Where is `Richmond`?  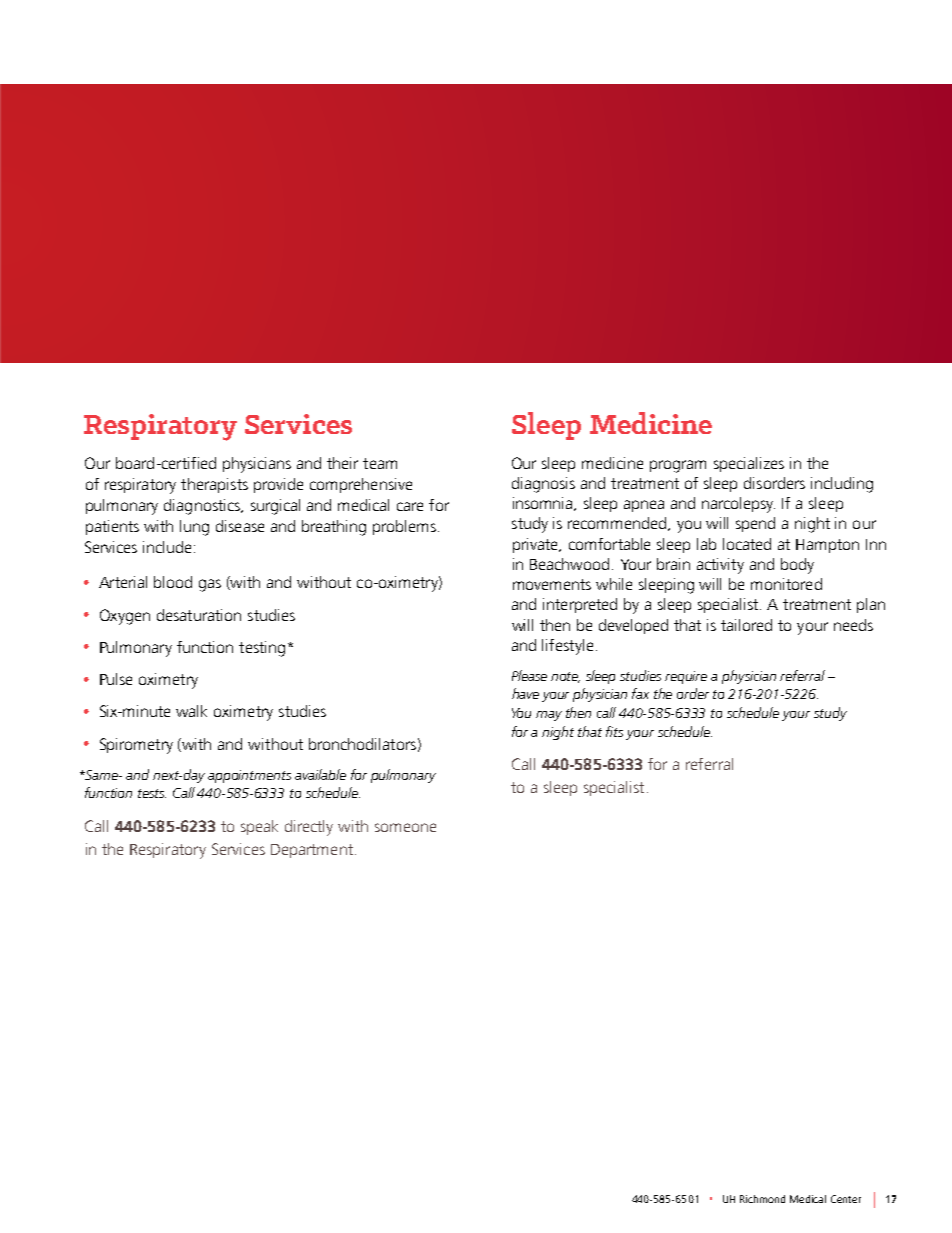 Richmond is located at coordinates (762, 1199).
